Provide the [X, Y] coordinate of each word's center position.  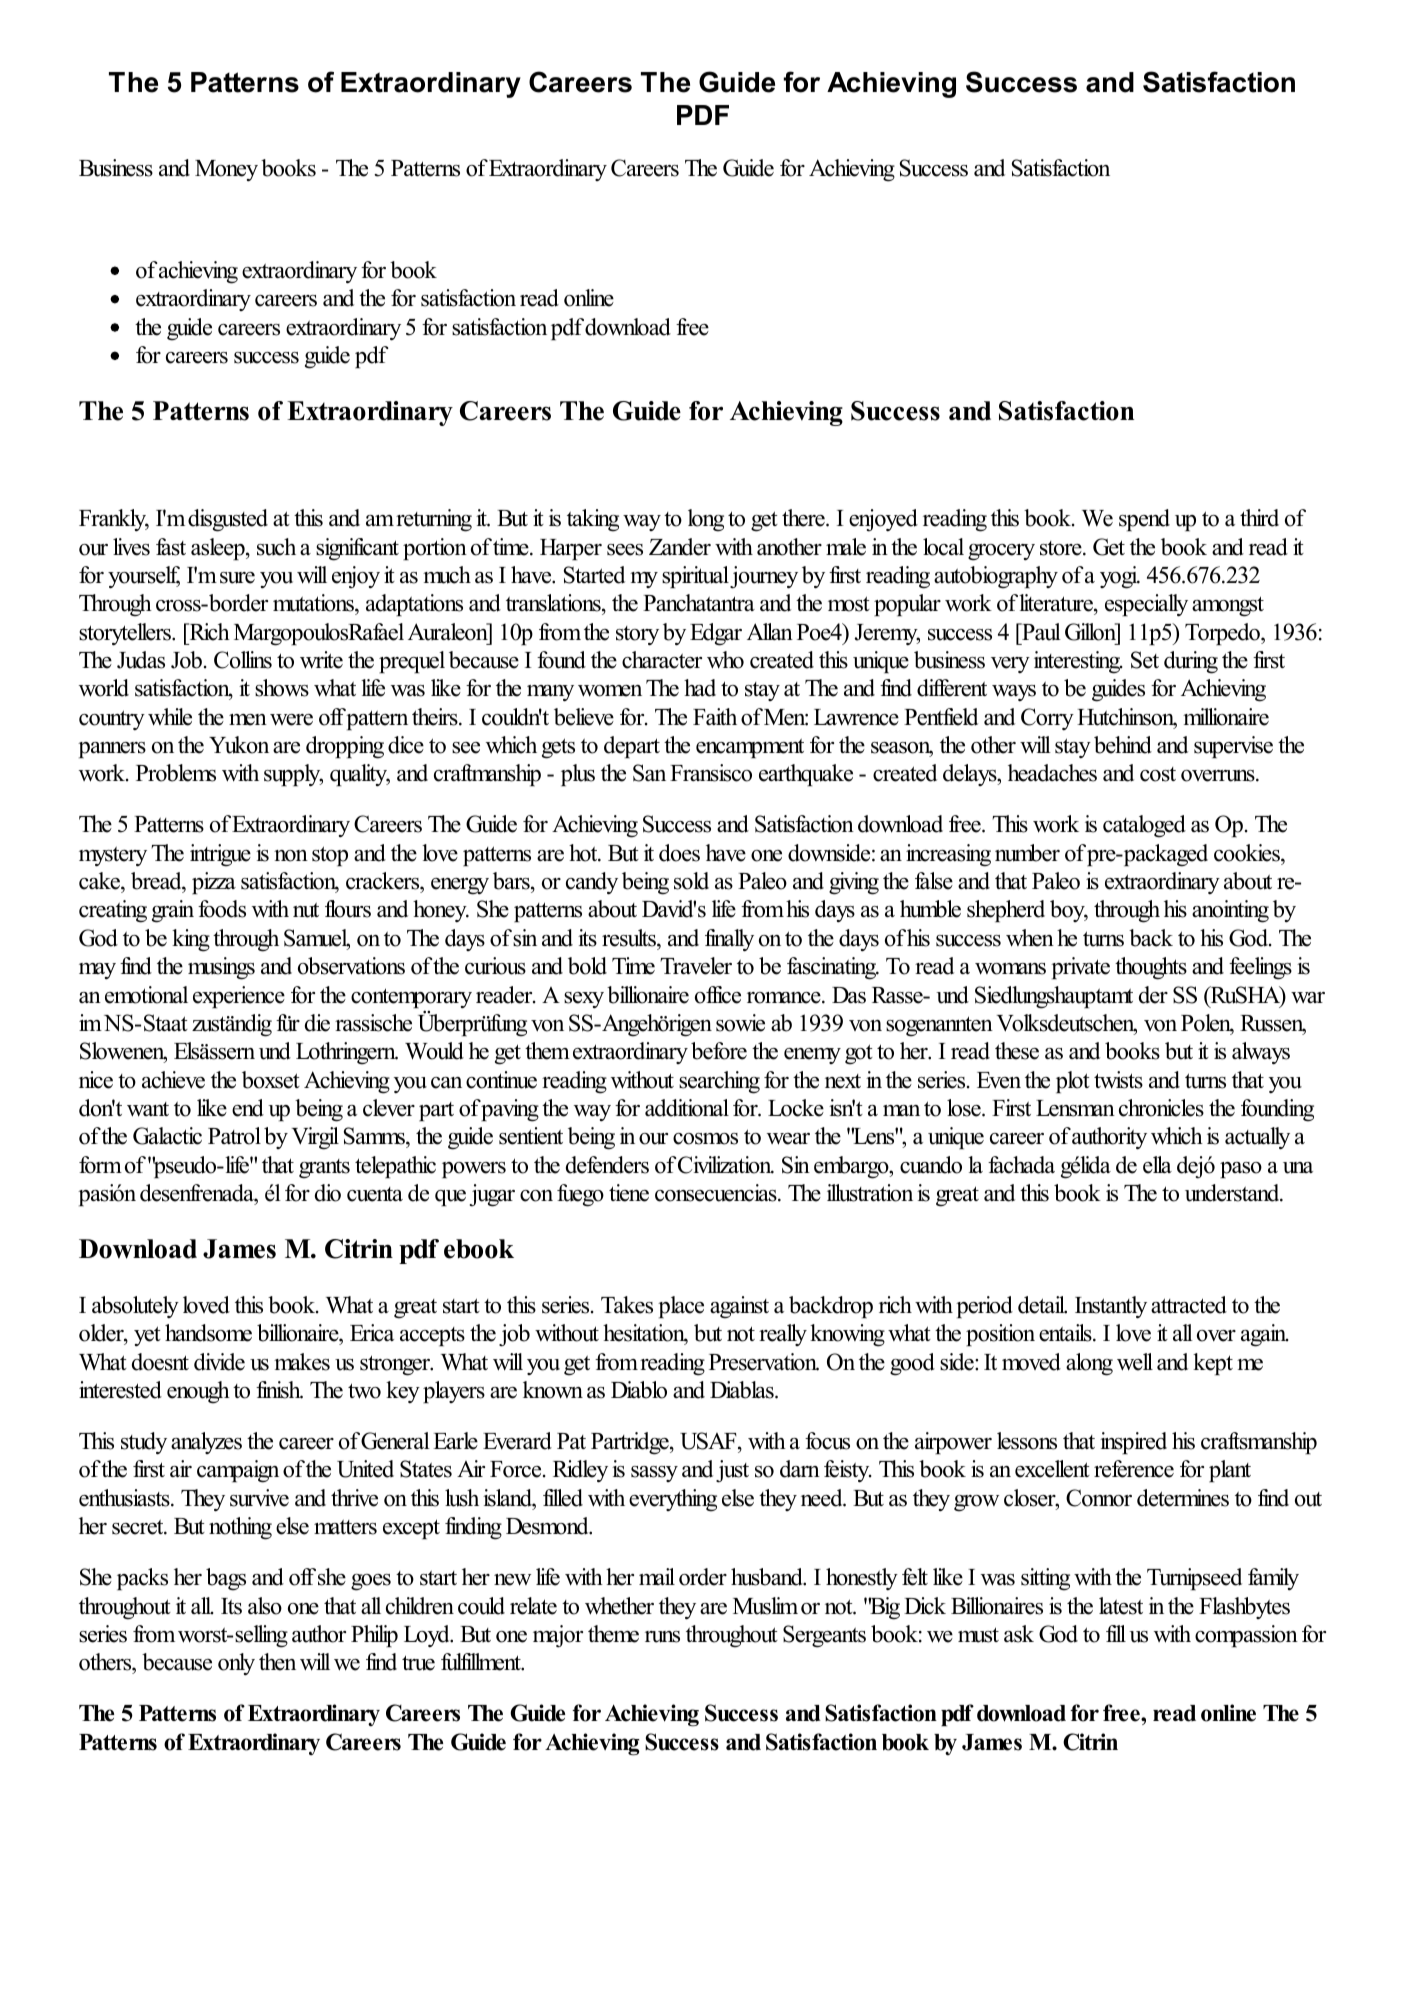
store [1062, 548]
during [1191, 662]
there [804, 518]
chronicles [1161, 1108]
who [725, 660]
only [236, 1664]
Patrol [234, 1136]
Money [226, 170]
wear [788, 1139]
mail [657, 1576]
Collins [243, 660]
